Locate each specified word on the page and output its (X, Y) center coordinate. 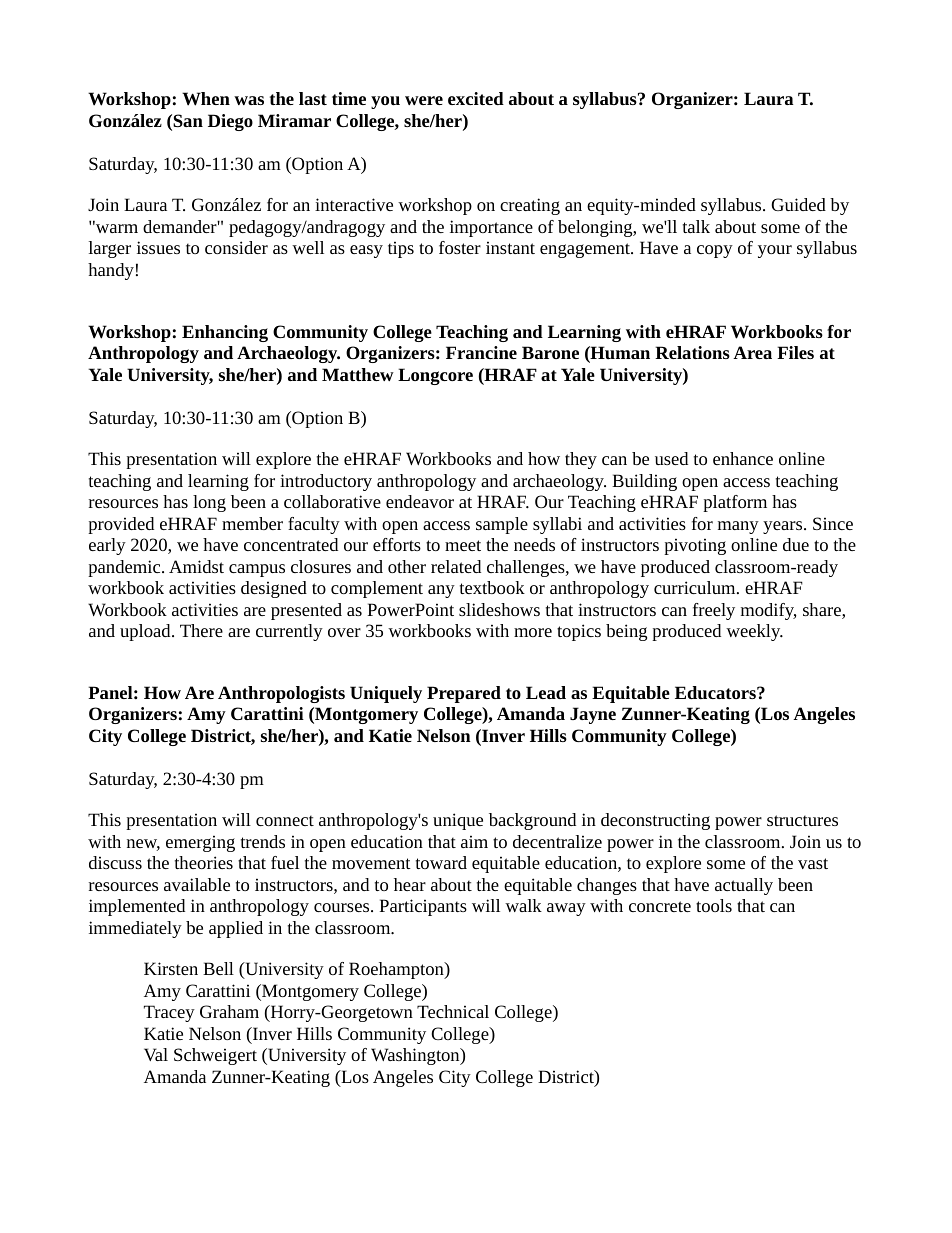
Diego (230, 122)
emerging (200, 843)
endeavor (420, 501)
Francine (481, 352)
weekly (754, 632)
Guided (798, 204)
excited (476, 98)
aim (474, 841)
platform (735, 503)
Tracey (169, 1013)
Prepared (464, 694)
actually (744, 886)
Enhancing (225, 333)
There (201, 630)
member (252, 523)
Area (752, 352)
